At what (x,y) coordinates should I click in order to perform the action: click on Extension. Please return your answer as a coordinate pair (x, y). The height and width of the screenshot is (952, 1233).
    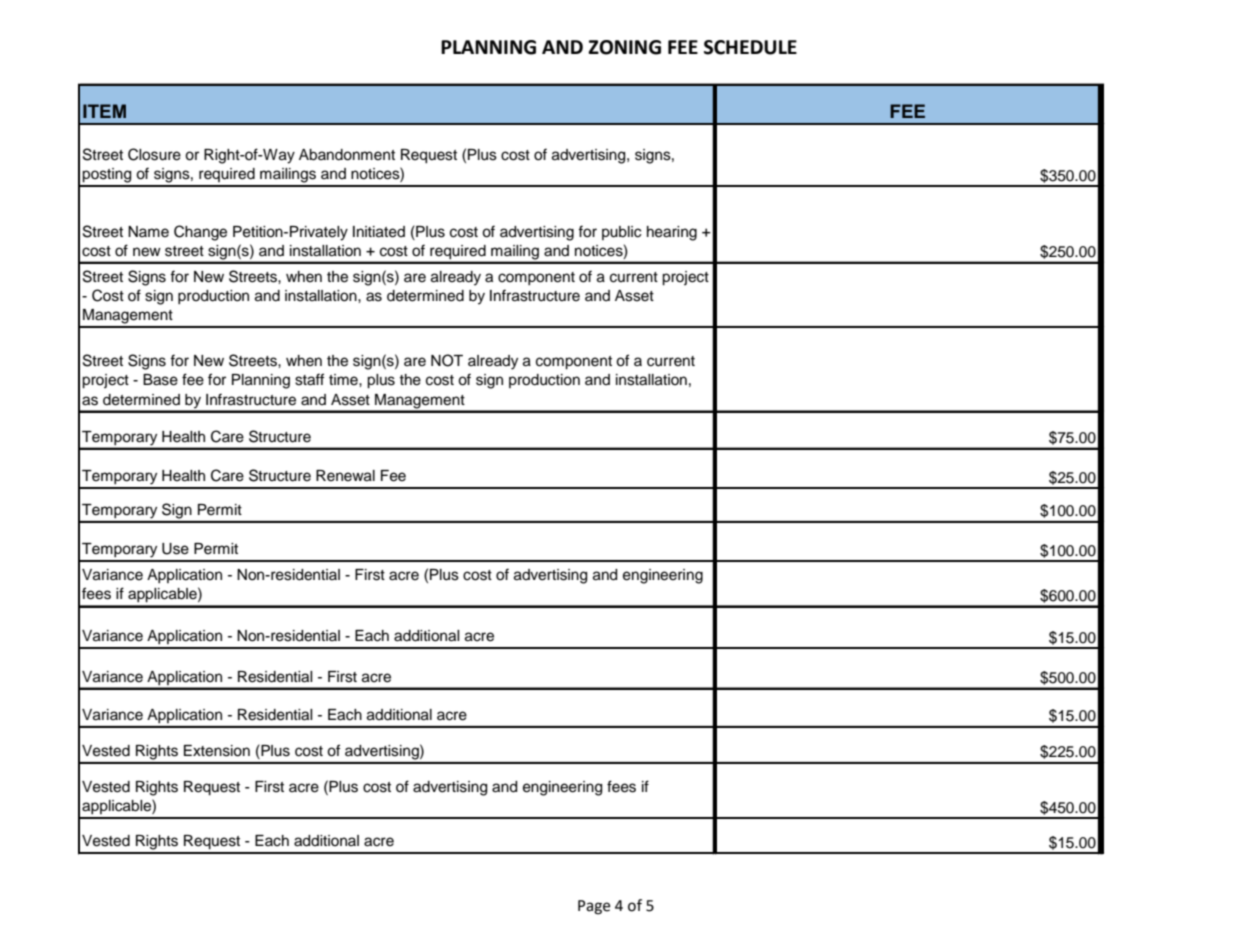
    Looking at the image, I should click on (217, 751).
